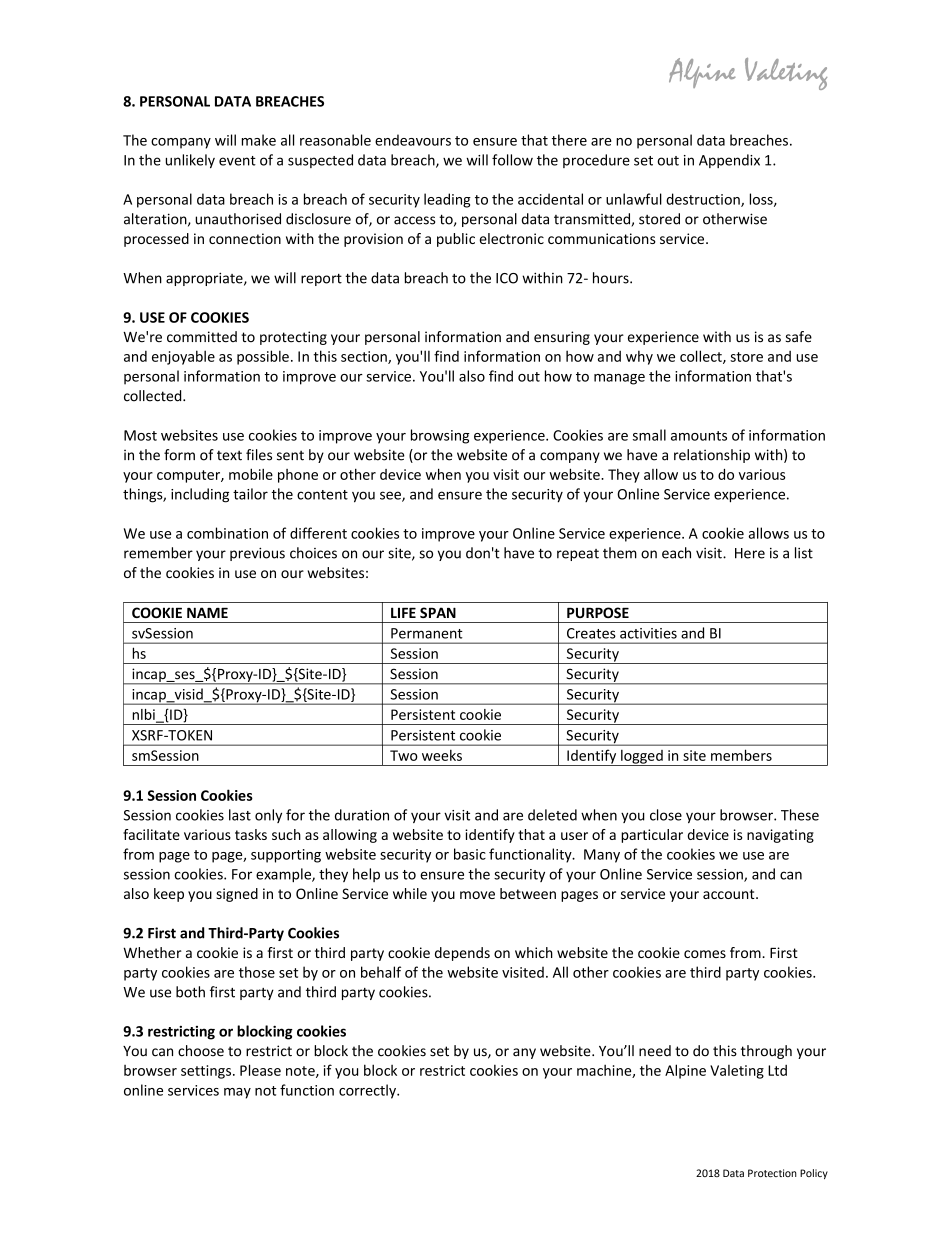 This screenshot has width=952, height=1233. I want to click on Appendix, so click(729, 161).
